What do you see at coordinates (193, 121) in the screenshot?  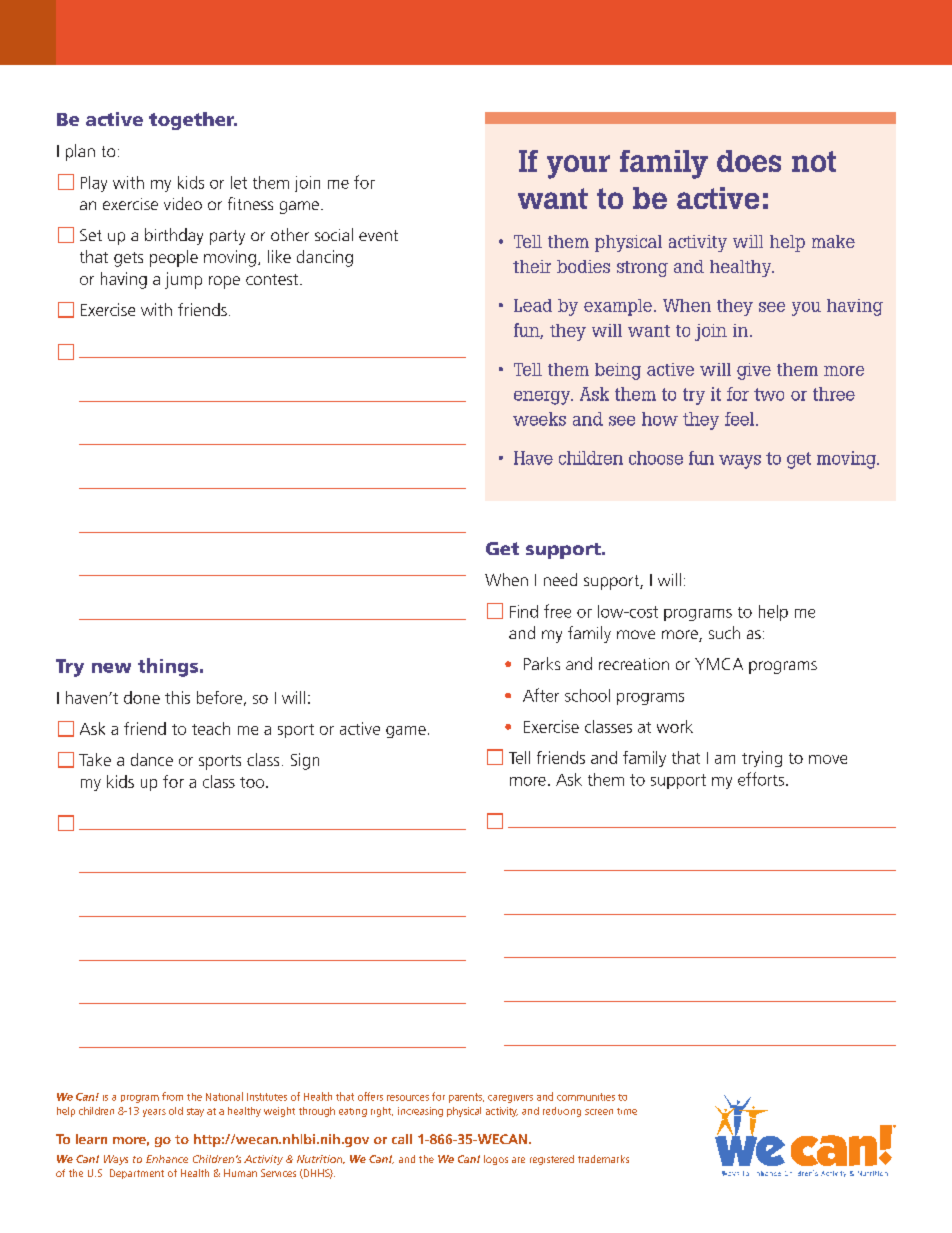 I see `together` at bounding box center [193, 121].
